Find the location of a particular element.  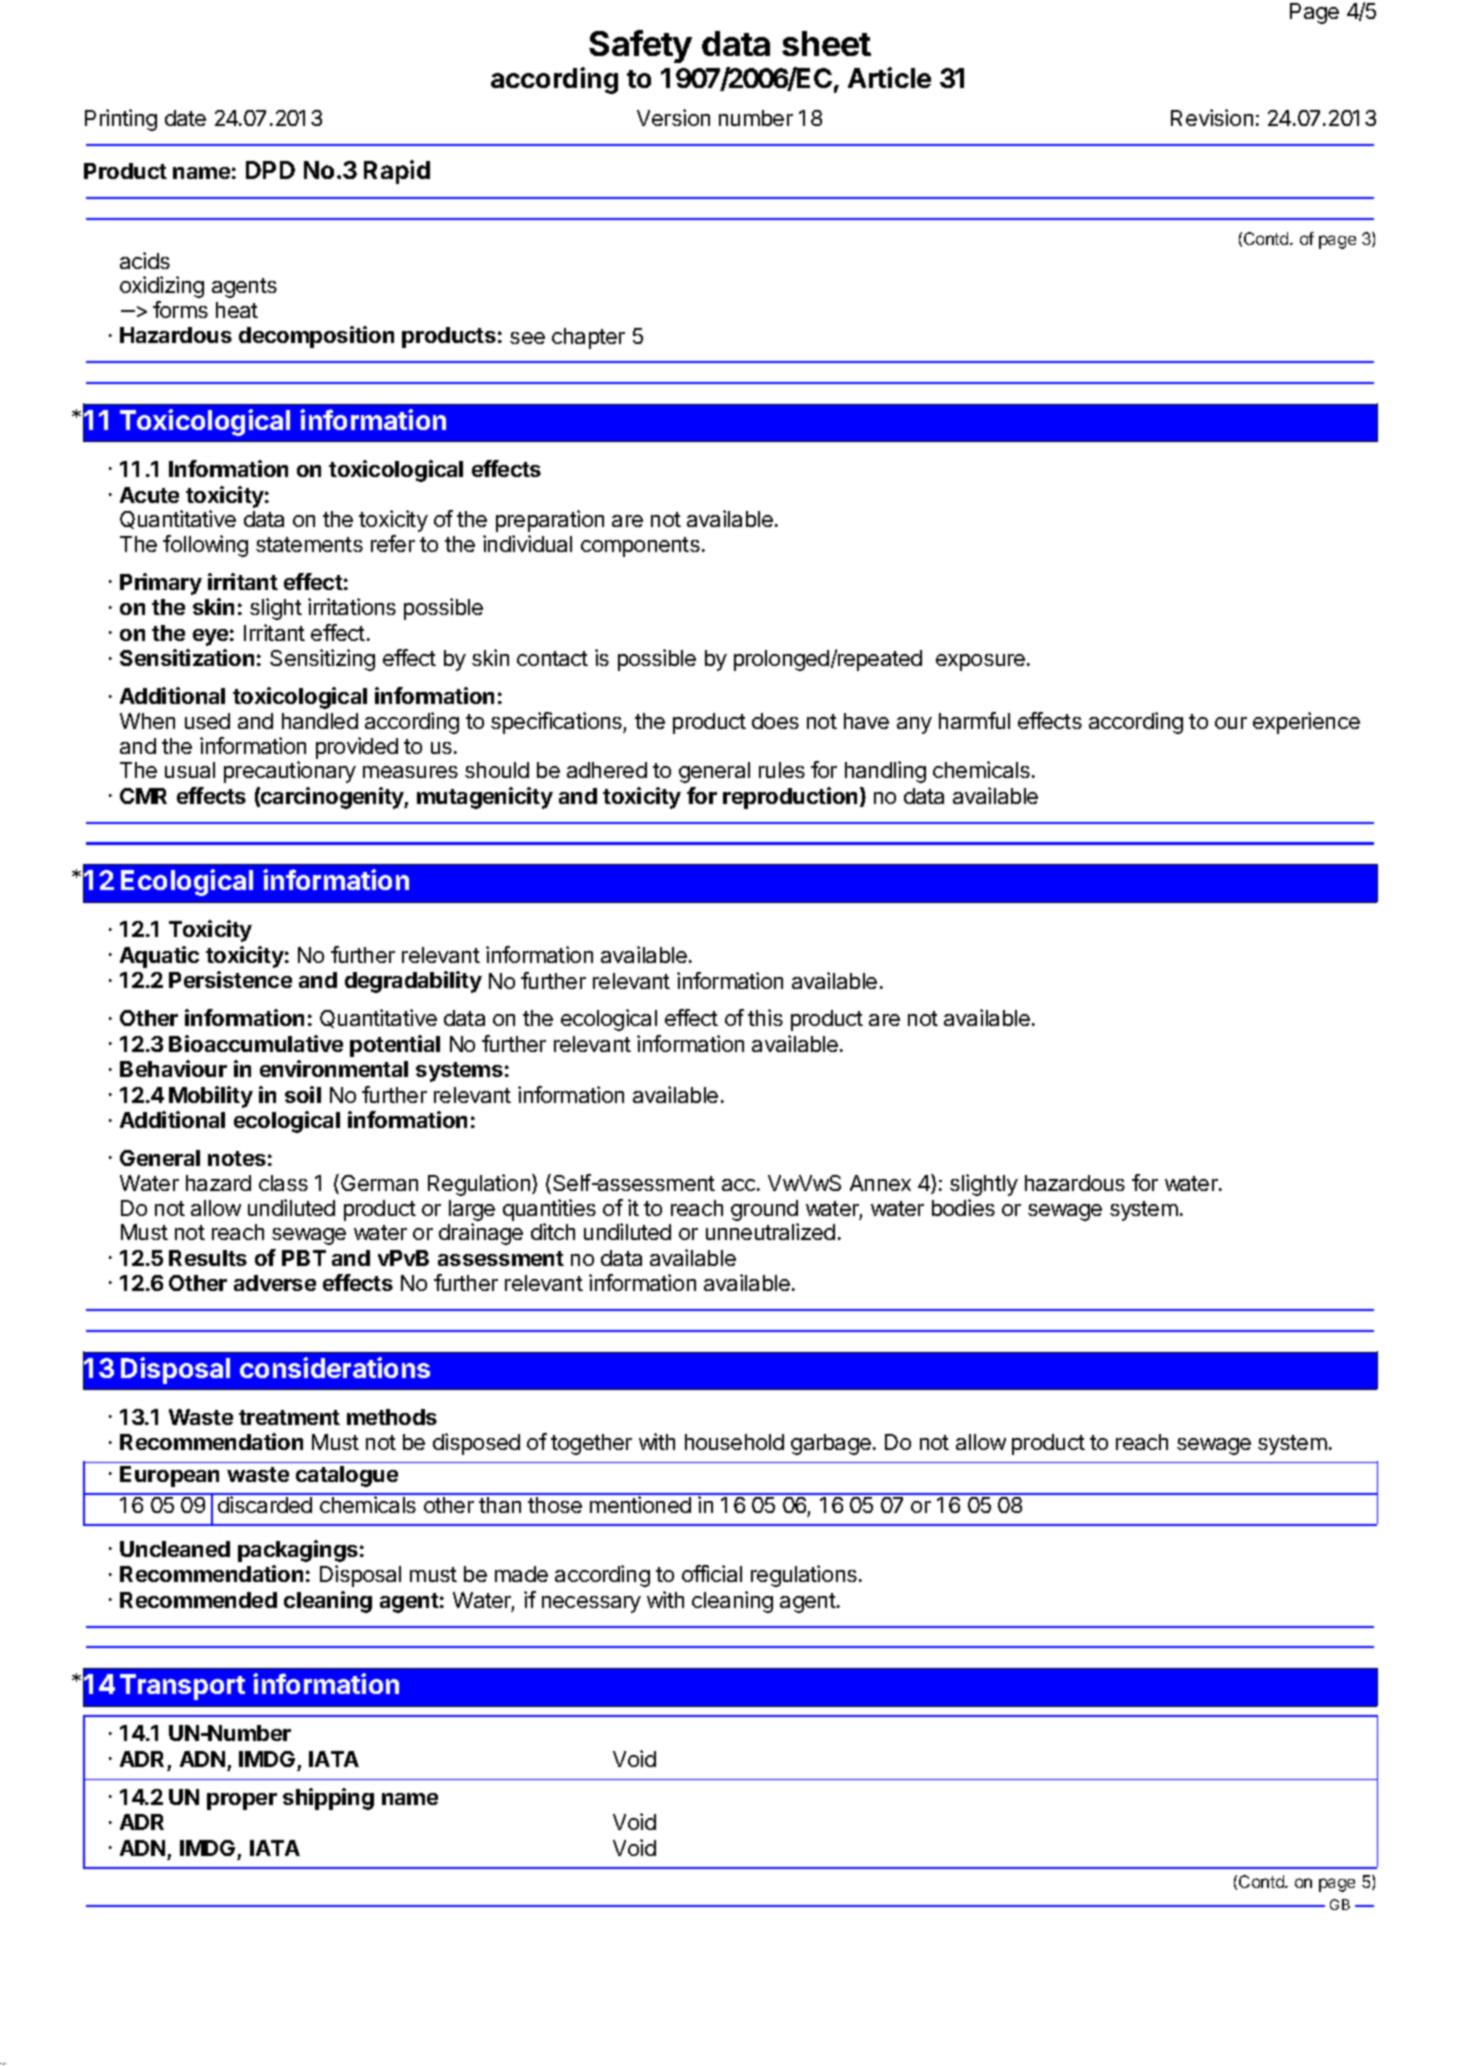

class is located at coordinates (283, 1183).
